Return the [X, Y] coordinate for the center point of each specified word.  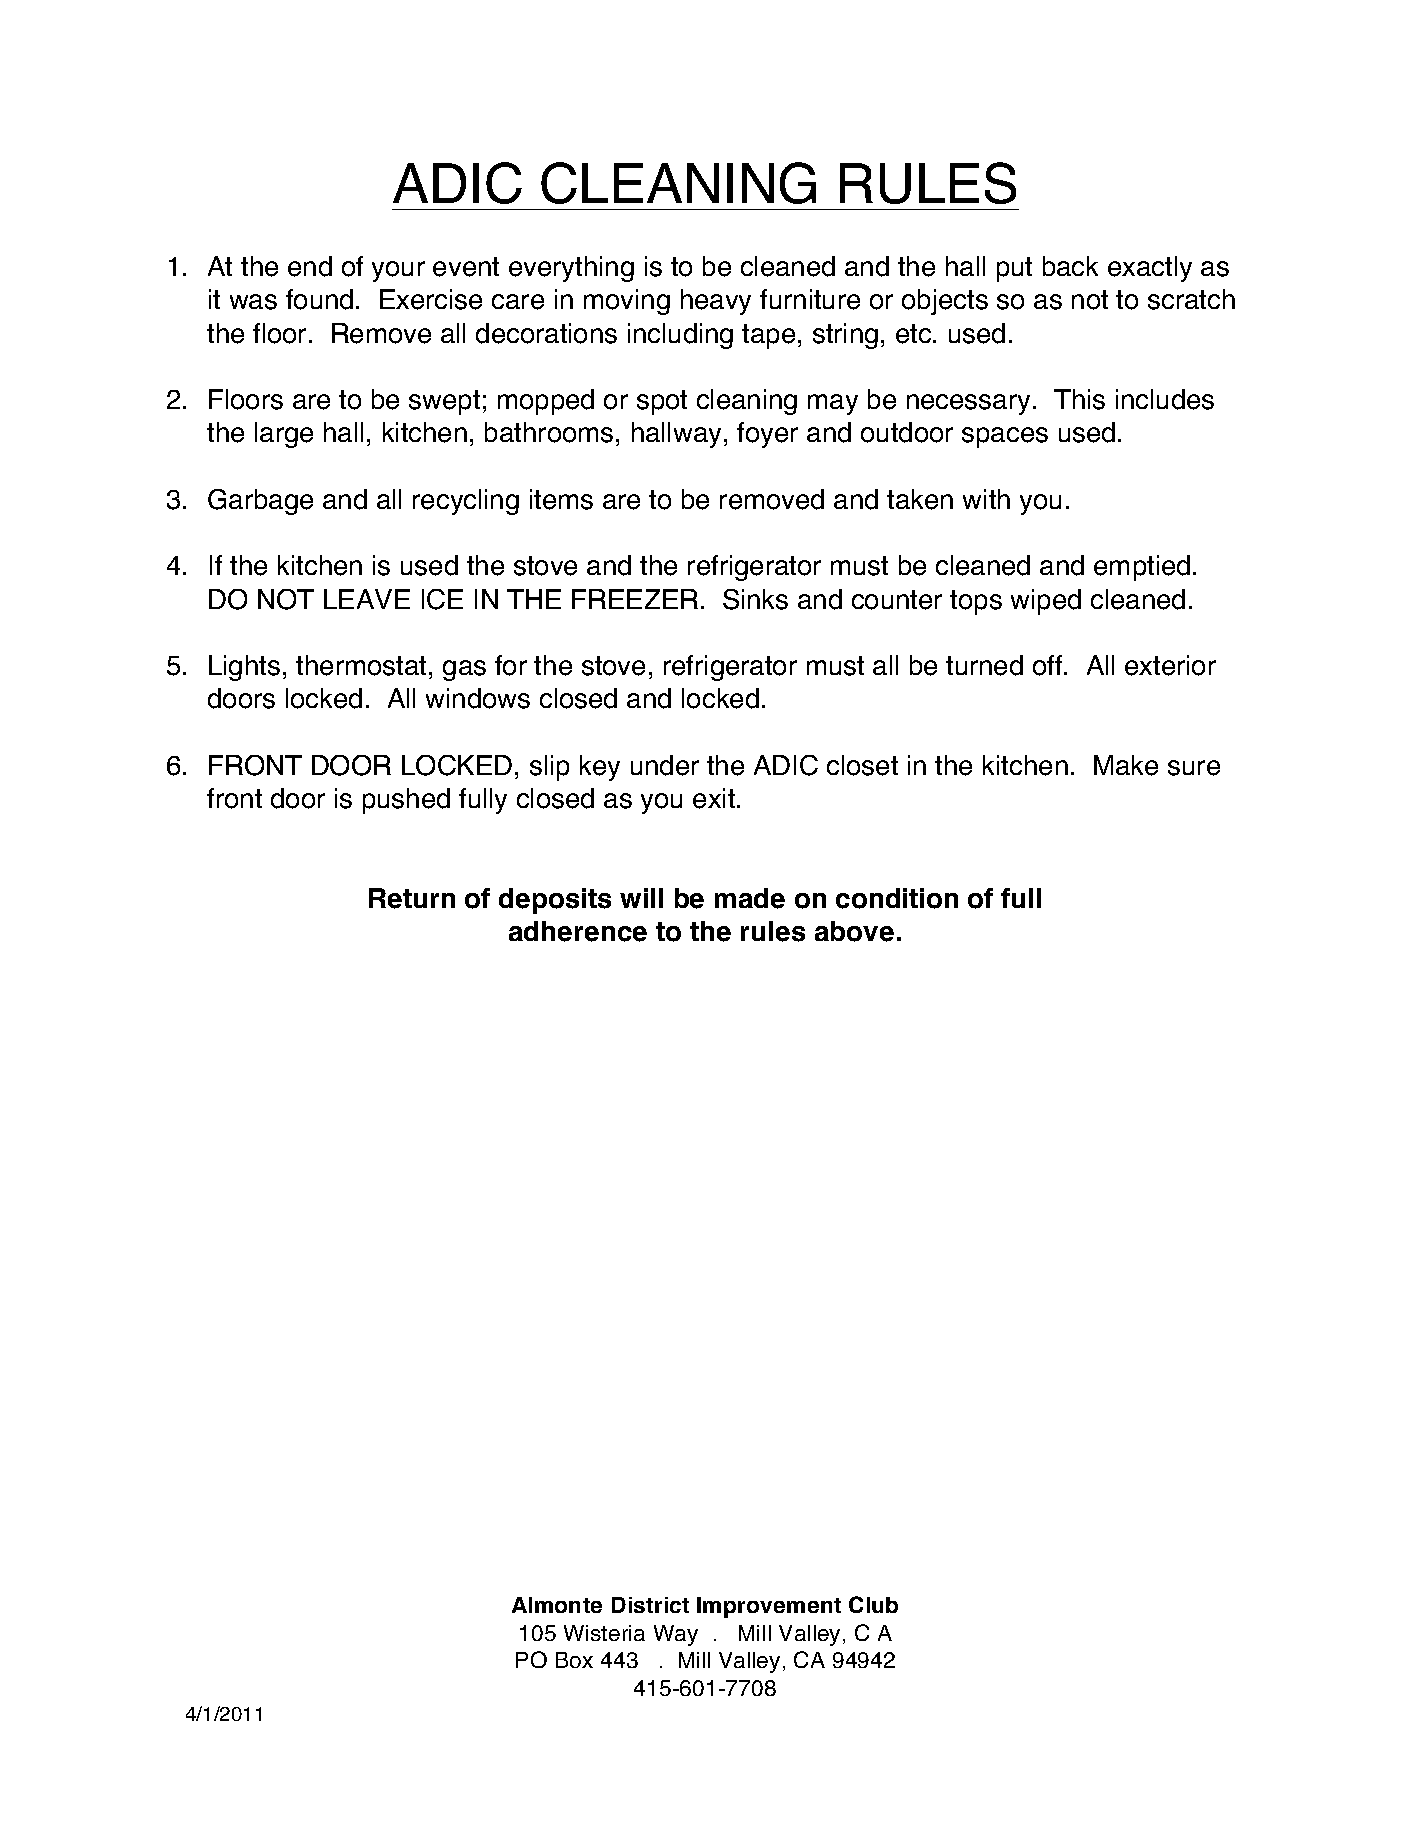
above [854, 931]
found [319, 299]
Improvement [769, 1607]
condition [897, 898]
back [1070, 266]
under [665, 765]
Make [1126, 765]
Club [873, 1604]
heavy [716, 302]
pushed [406, 801]
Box [574, 1660]
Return [412, 898]
